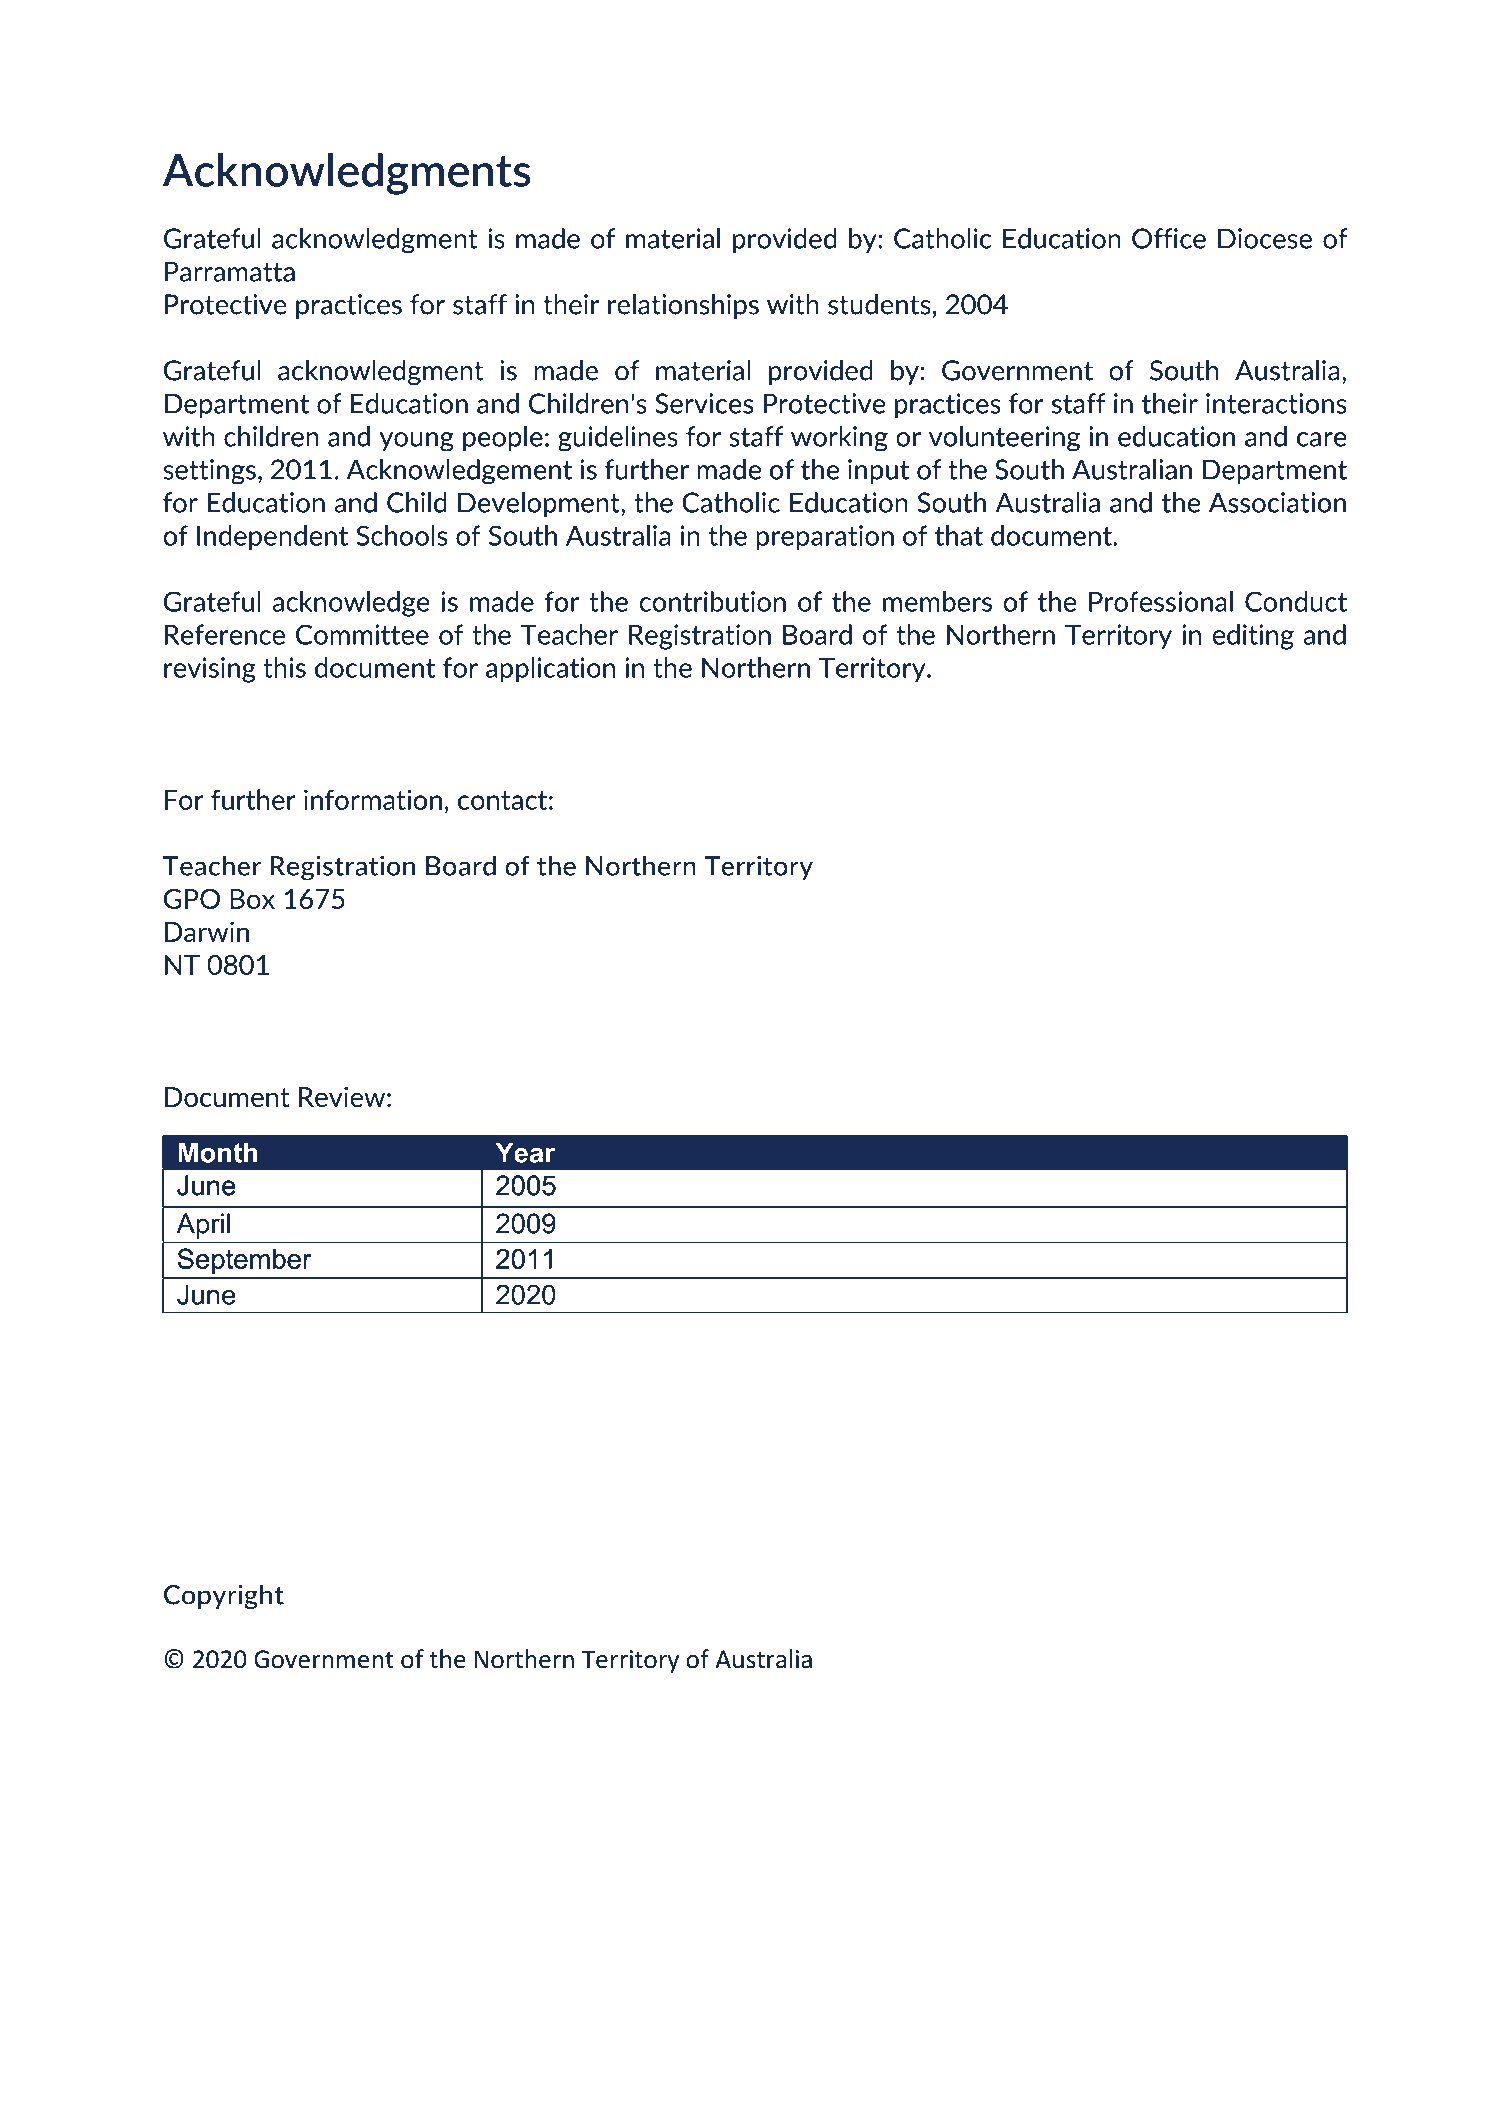 Image resolution: width=1491 pixels, height=2107 pixels. I want to click on Copyright, so click(224, 1597).
